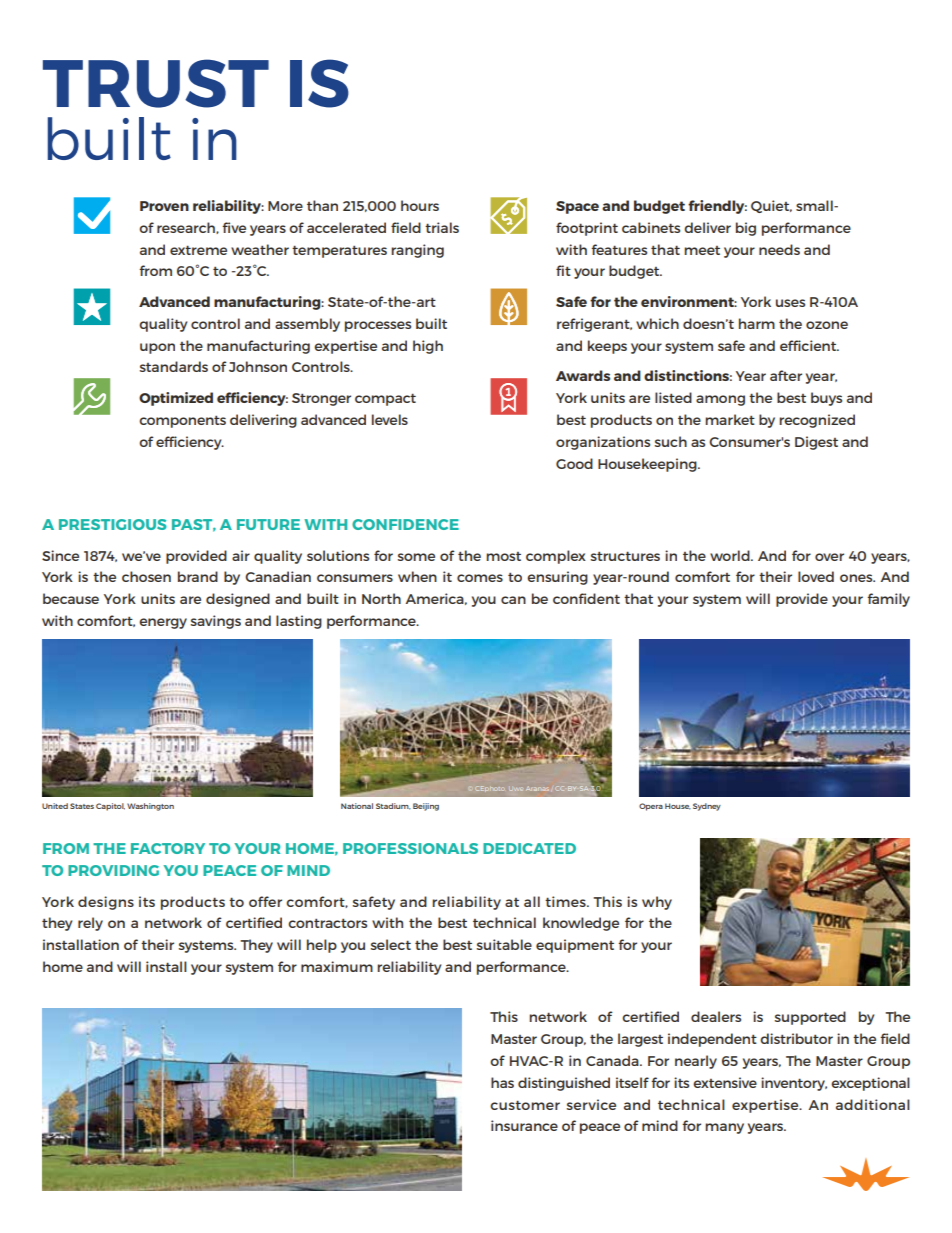 The width and height of the screenshot is (952, 1233). Describe the element at coordinates (771, 206) in the screenshot. I see `Quiet` at that location.
